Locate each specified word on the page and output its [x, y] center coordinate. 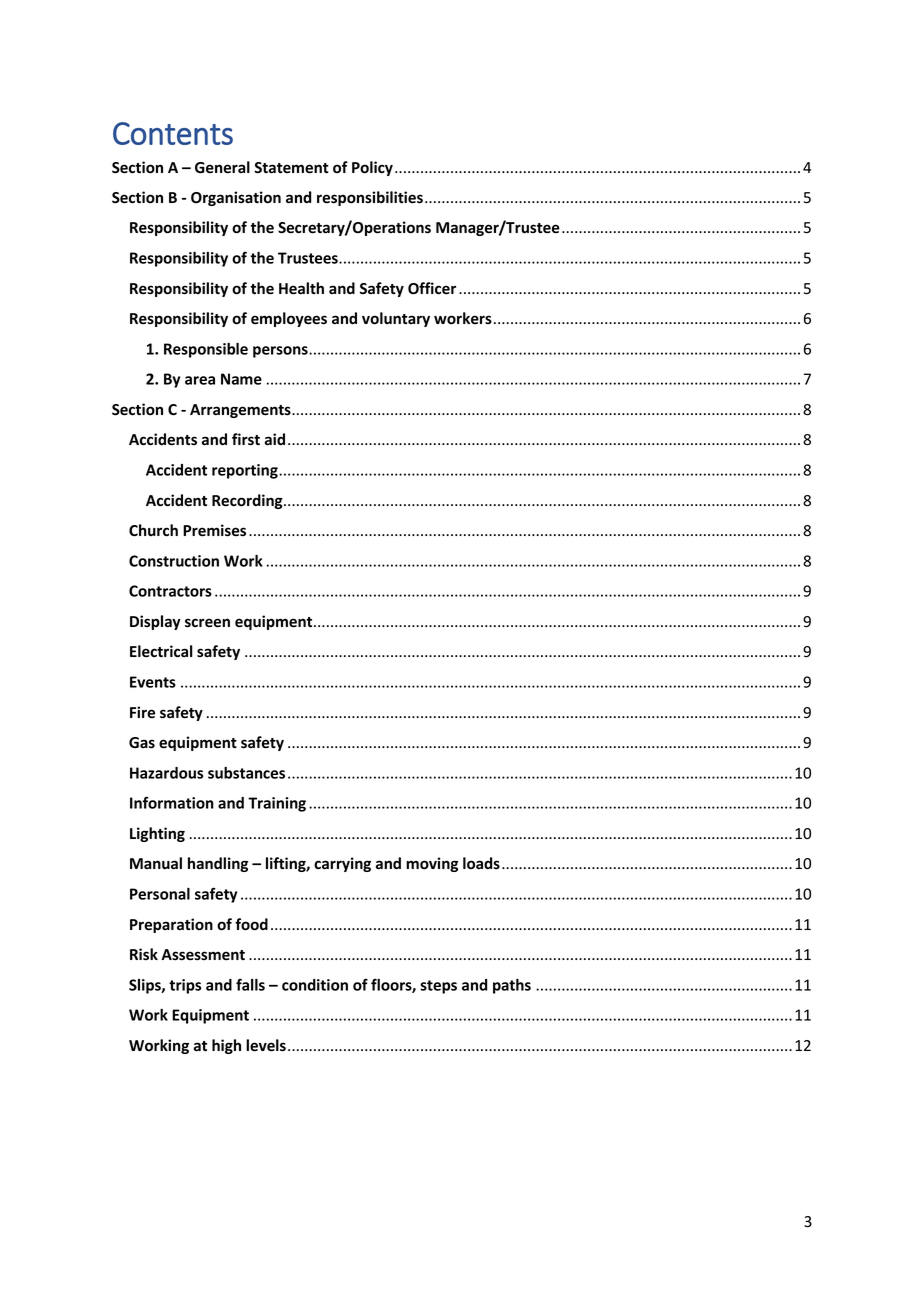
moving [432, 864]
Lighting [157, 834]
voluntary [396, 319]
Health [301, 288]
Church [153, 530]
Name [241, 379]
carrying [342, 864]
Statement [291, 168]
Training [277, 804]
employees [289, 319]
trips [185, 986]
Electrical [161, 651]
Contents [173, 133]
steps [438, 987]
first [246, 439]
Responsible [206, 350]
